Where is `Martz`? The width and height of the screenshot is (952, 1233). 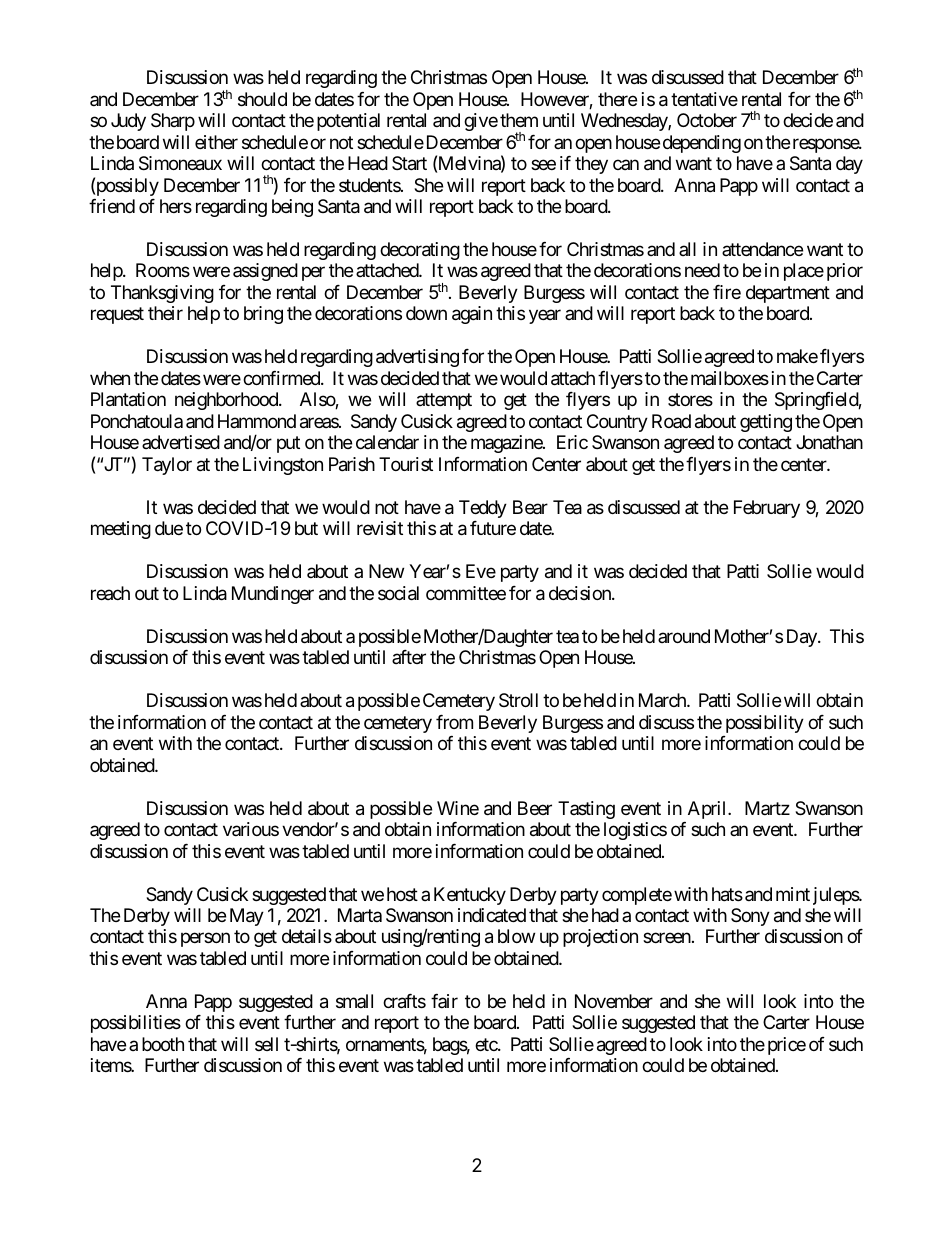
Martz is located at coordinates (767, 808).
